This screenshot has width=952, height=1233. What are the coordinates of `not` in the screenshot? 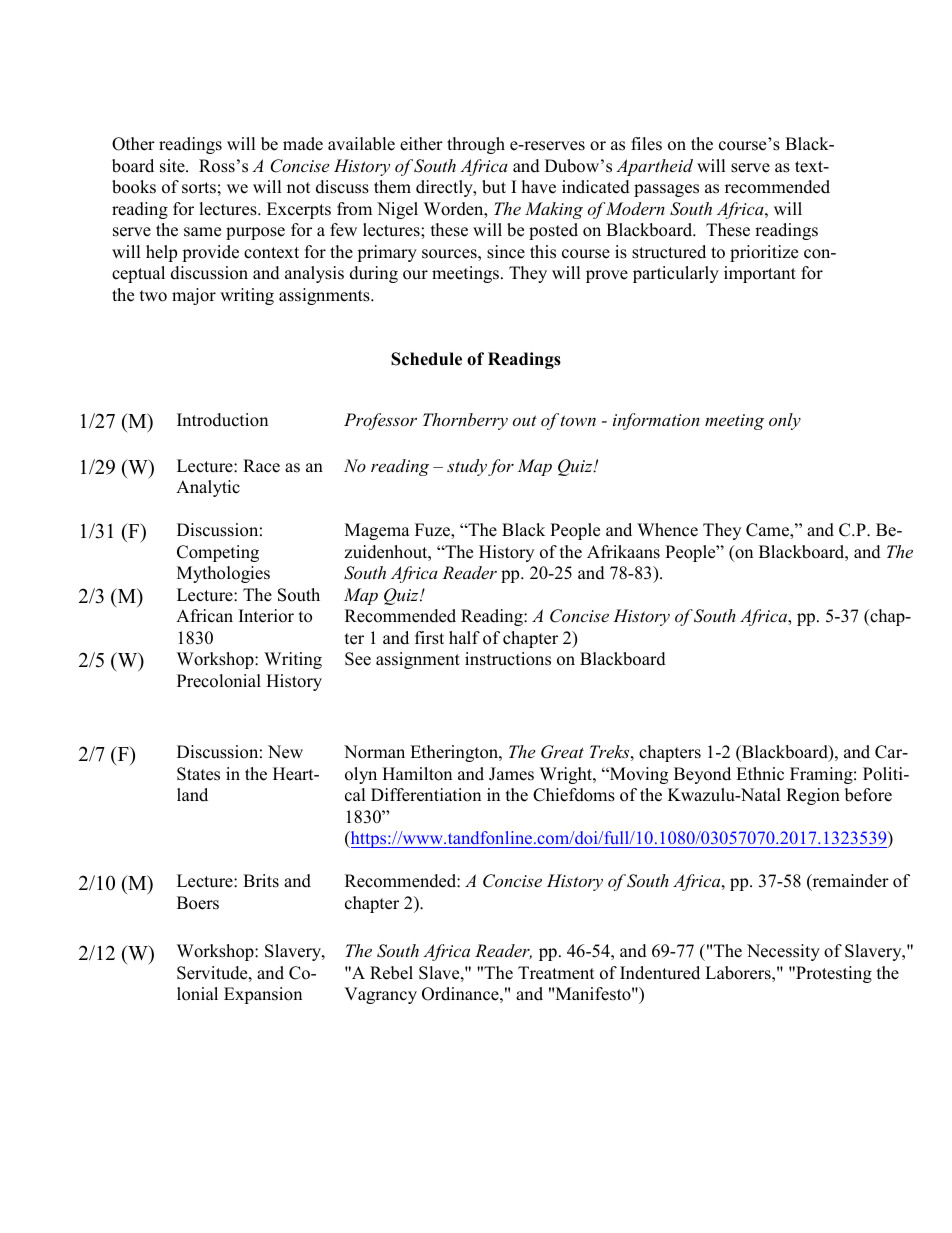 It's located at (299, 188).
